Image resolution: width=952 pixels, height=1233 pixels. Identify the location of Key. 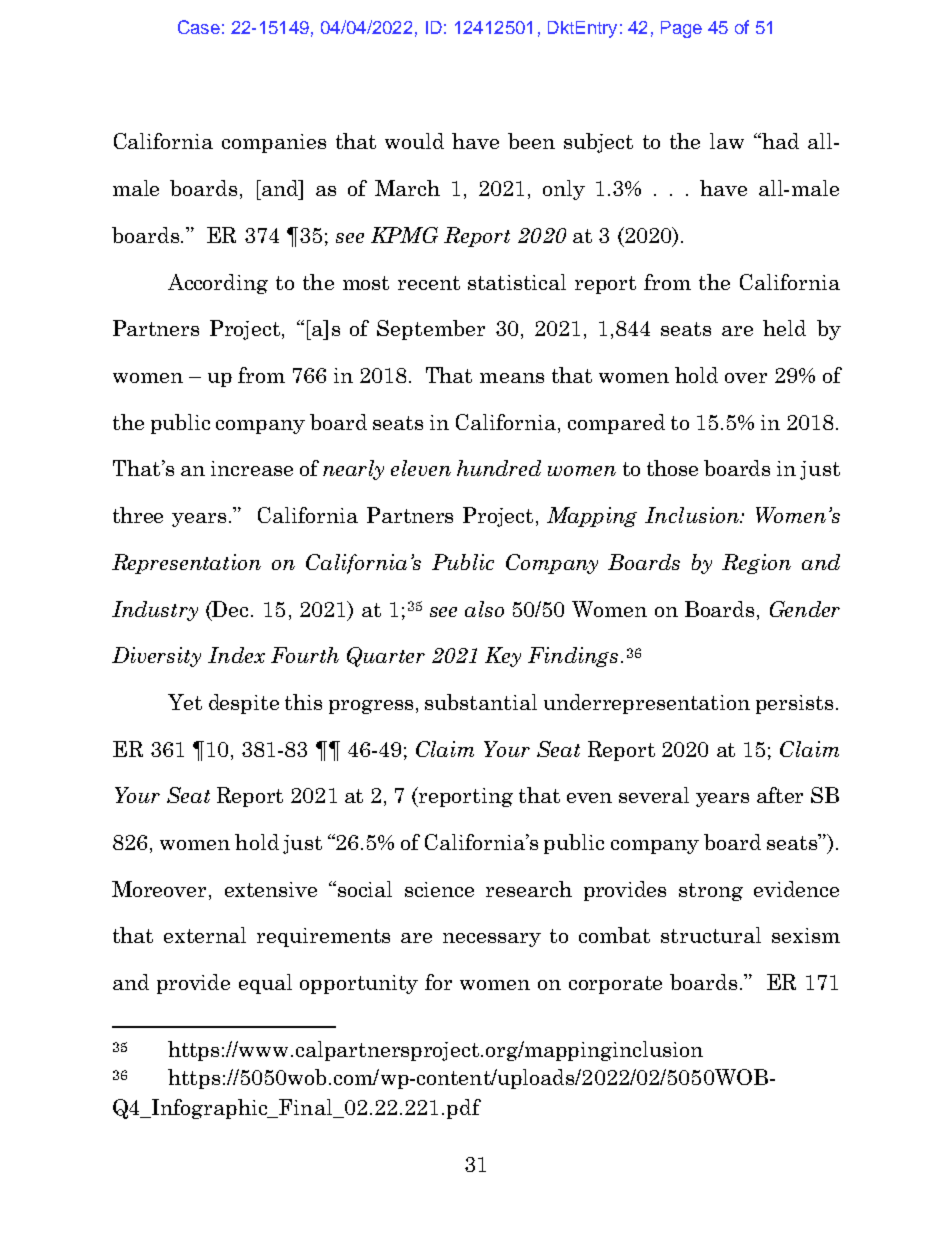
(503, 657).
